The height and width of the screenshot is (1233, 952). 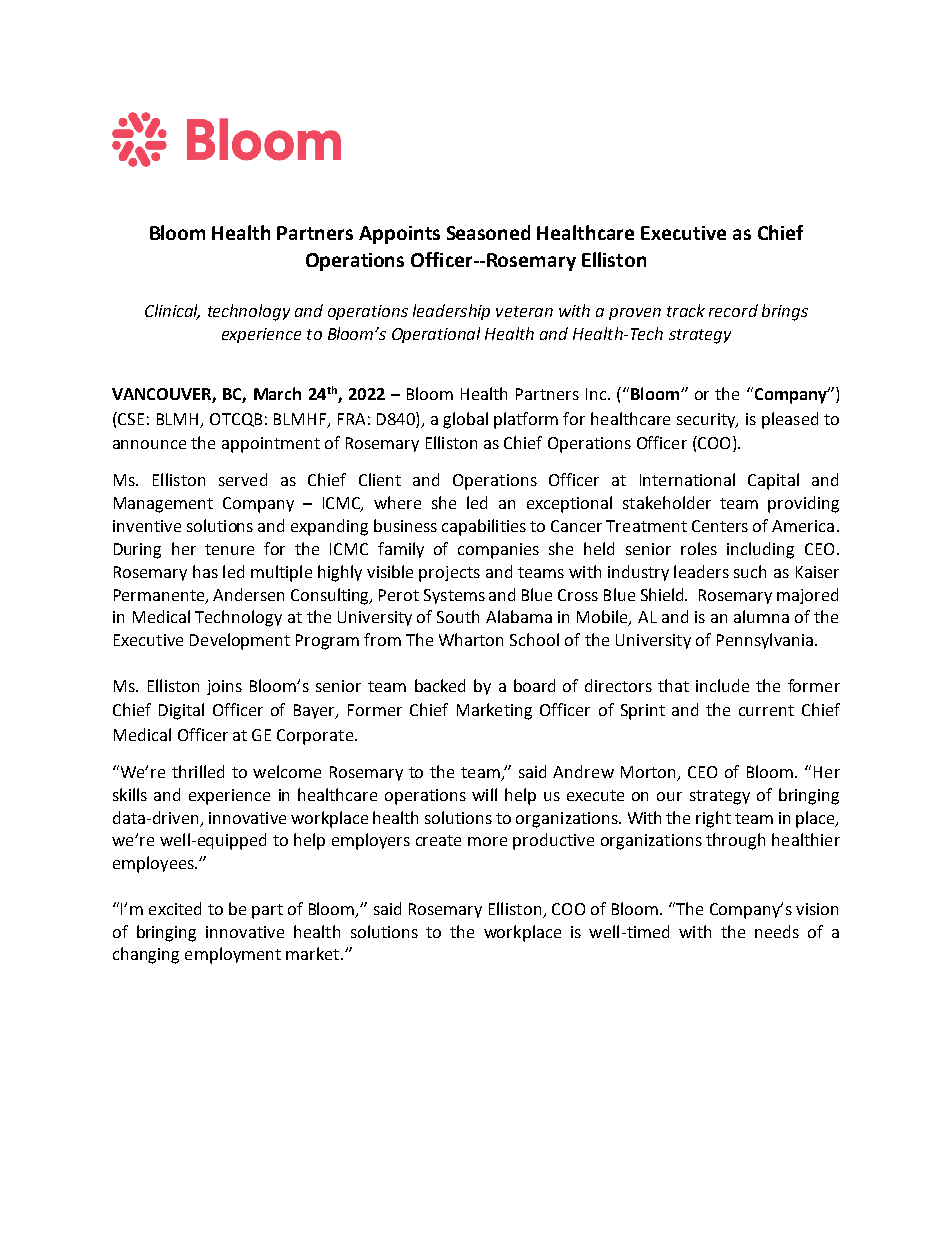 I want to click on appointment, so click(x=271, y=445).
